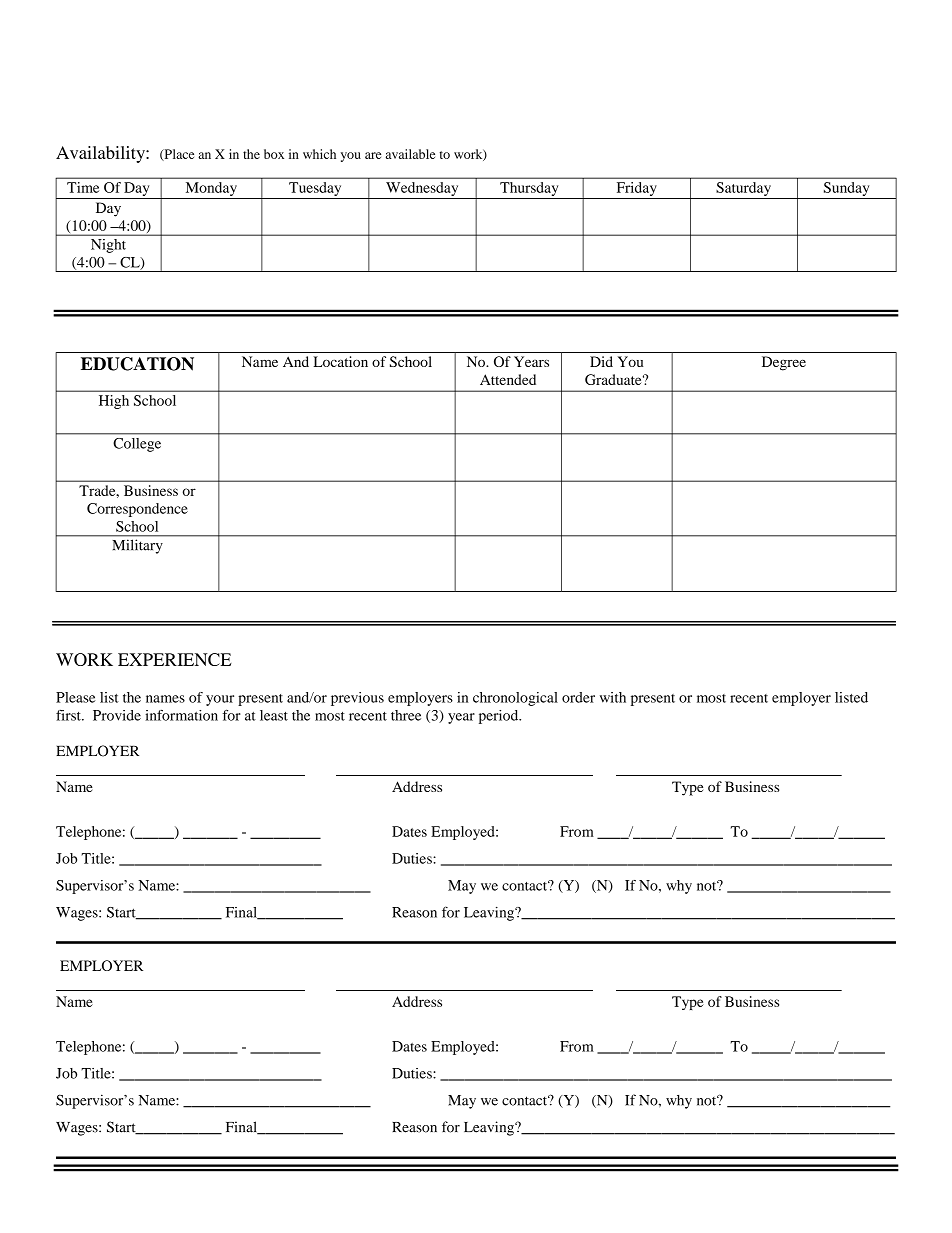 The height and width of the page is (1233, 952). I want to click on information, so click(181, 715).
